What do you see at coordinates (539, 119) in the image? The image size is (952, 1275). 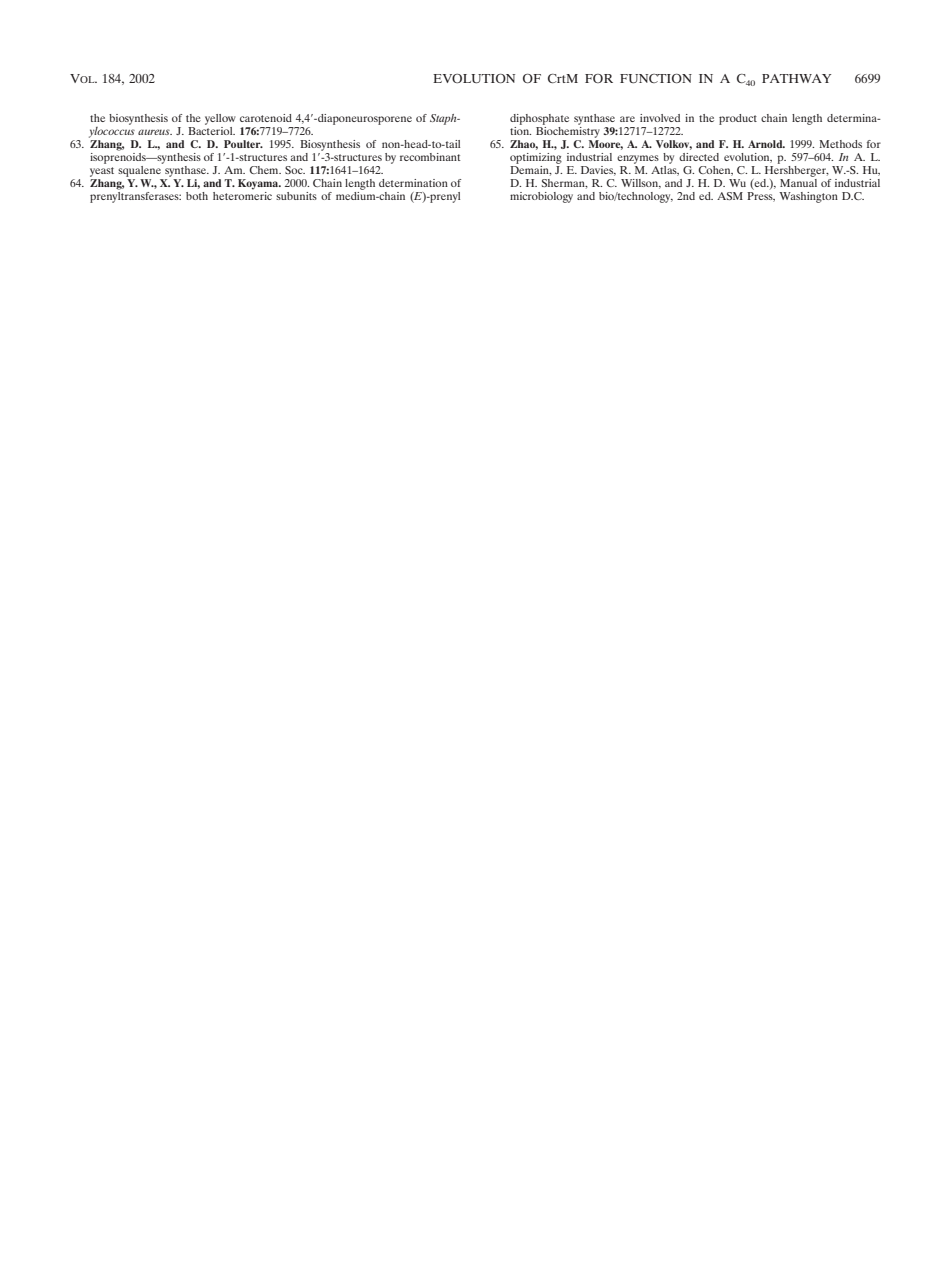 I see `diphosphate` at bounding box center [539, 119].
